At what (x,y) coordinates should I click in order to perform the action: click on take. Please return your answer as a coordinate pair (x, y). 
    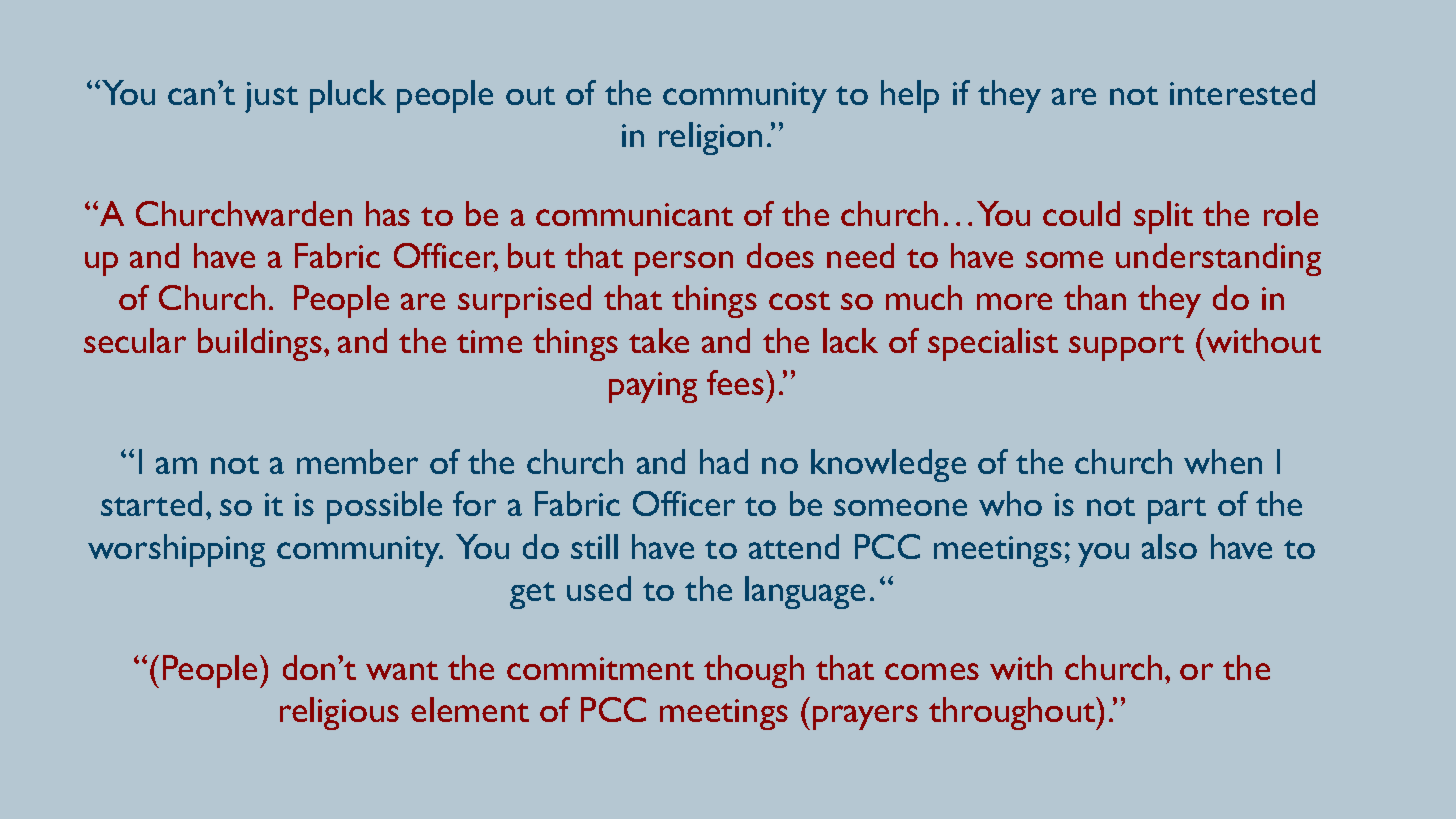
    Looking at the image, I should click on (659, 340).
